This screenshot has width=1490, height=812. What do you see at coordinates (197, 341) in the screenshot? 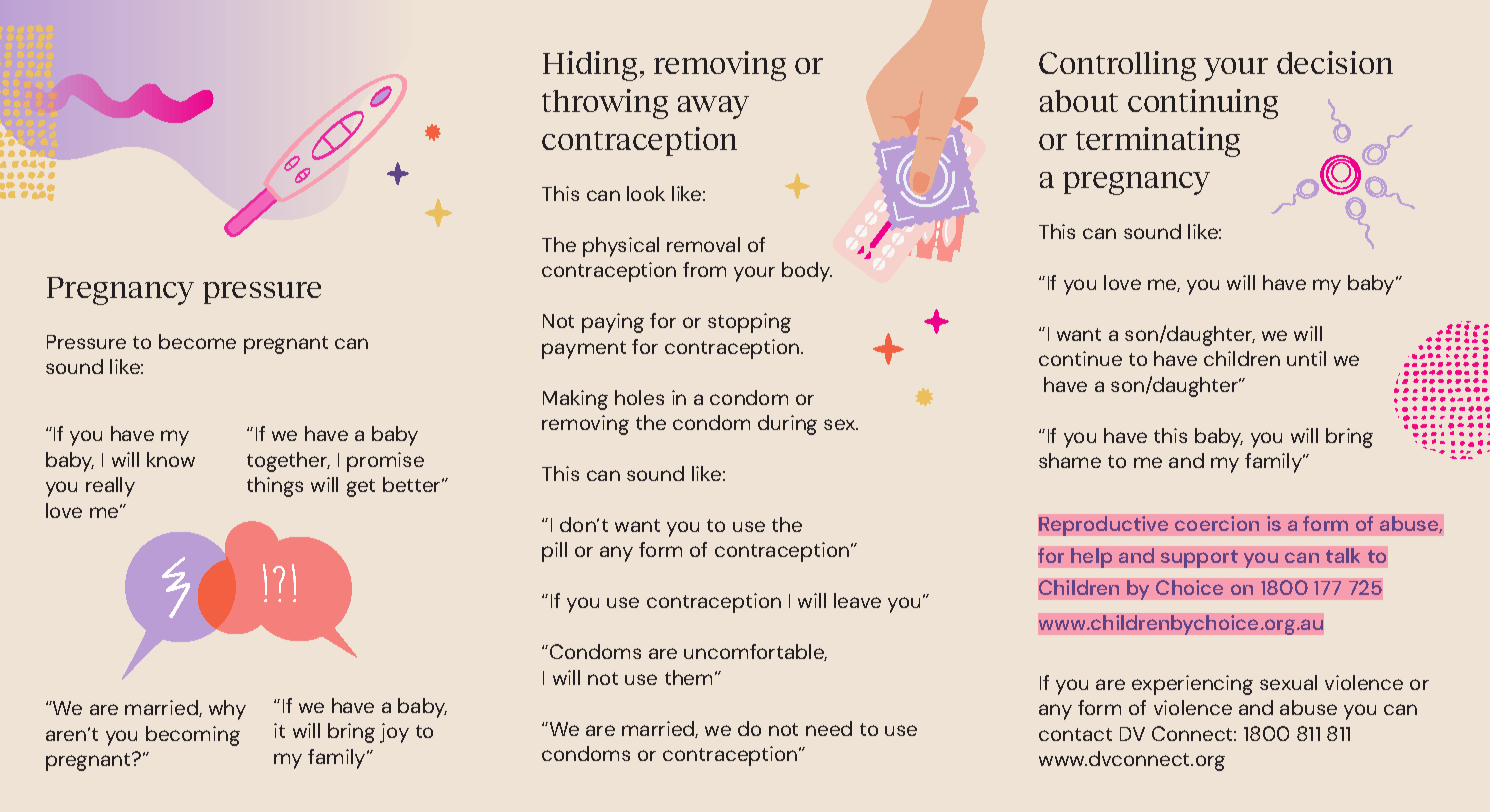
I see `become` at bounding box center [197, 341].
